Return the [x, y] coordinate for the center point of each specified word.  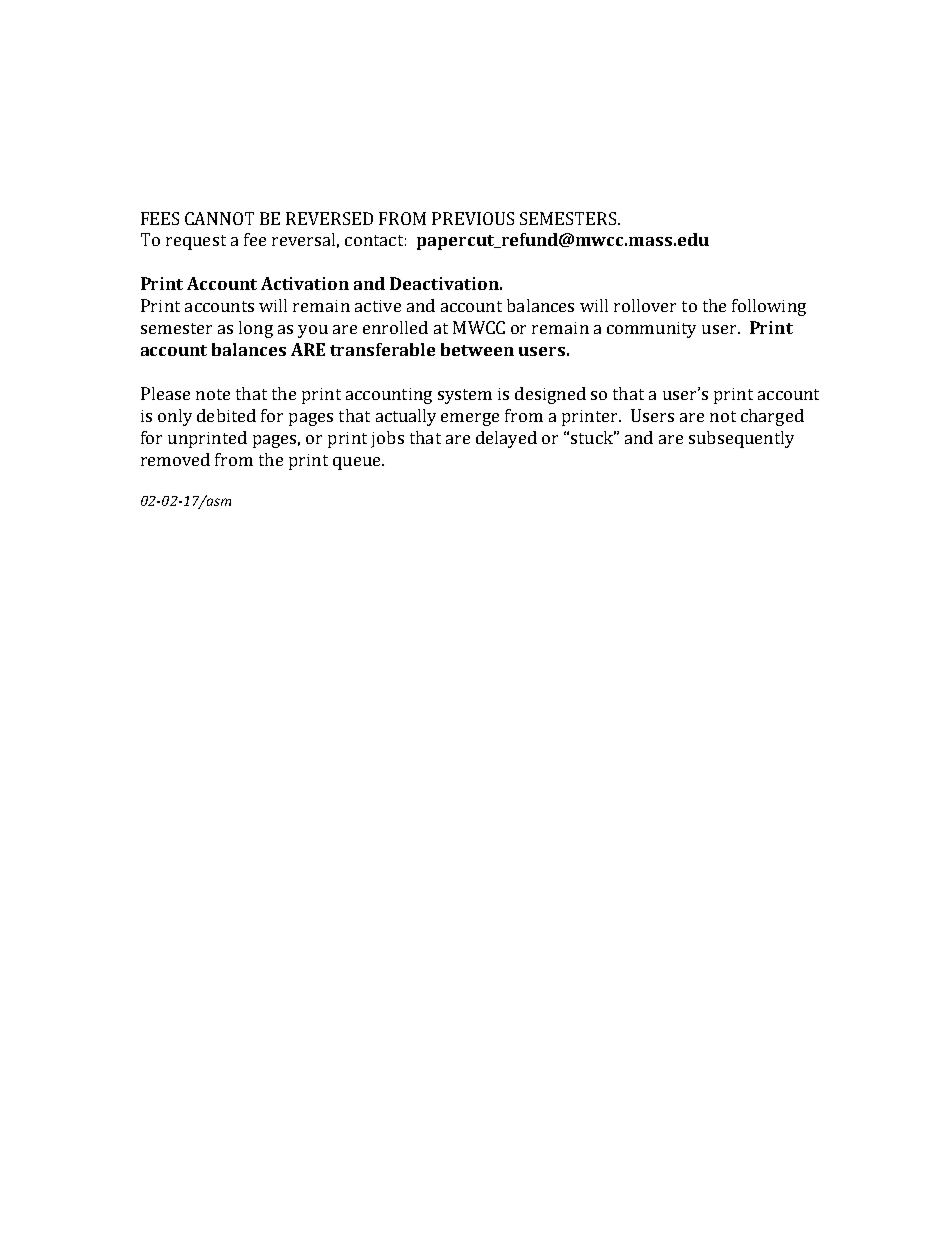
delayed [506, 439]
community [651, 330]
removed [175, 459]
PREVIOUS [473, 218]
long [256, 329]
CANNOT [219, 218]
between [477, 349]
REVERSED [329, 218]
